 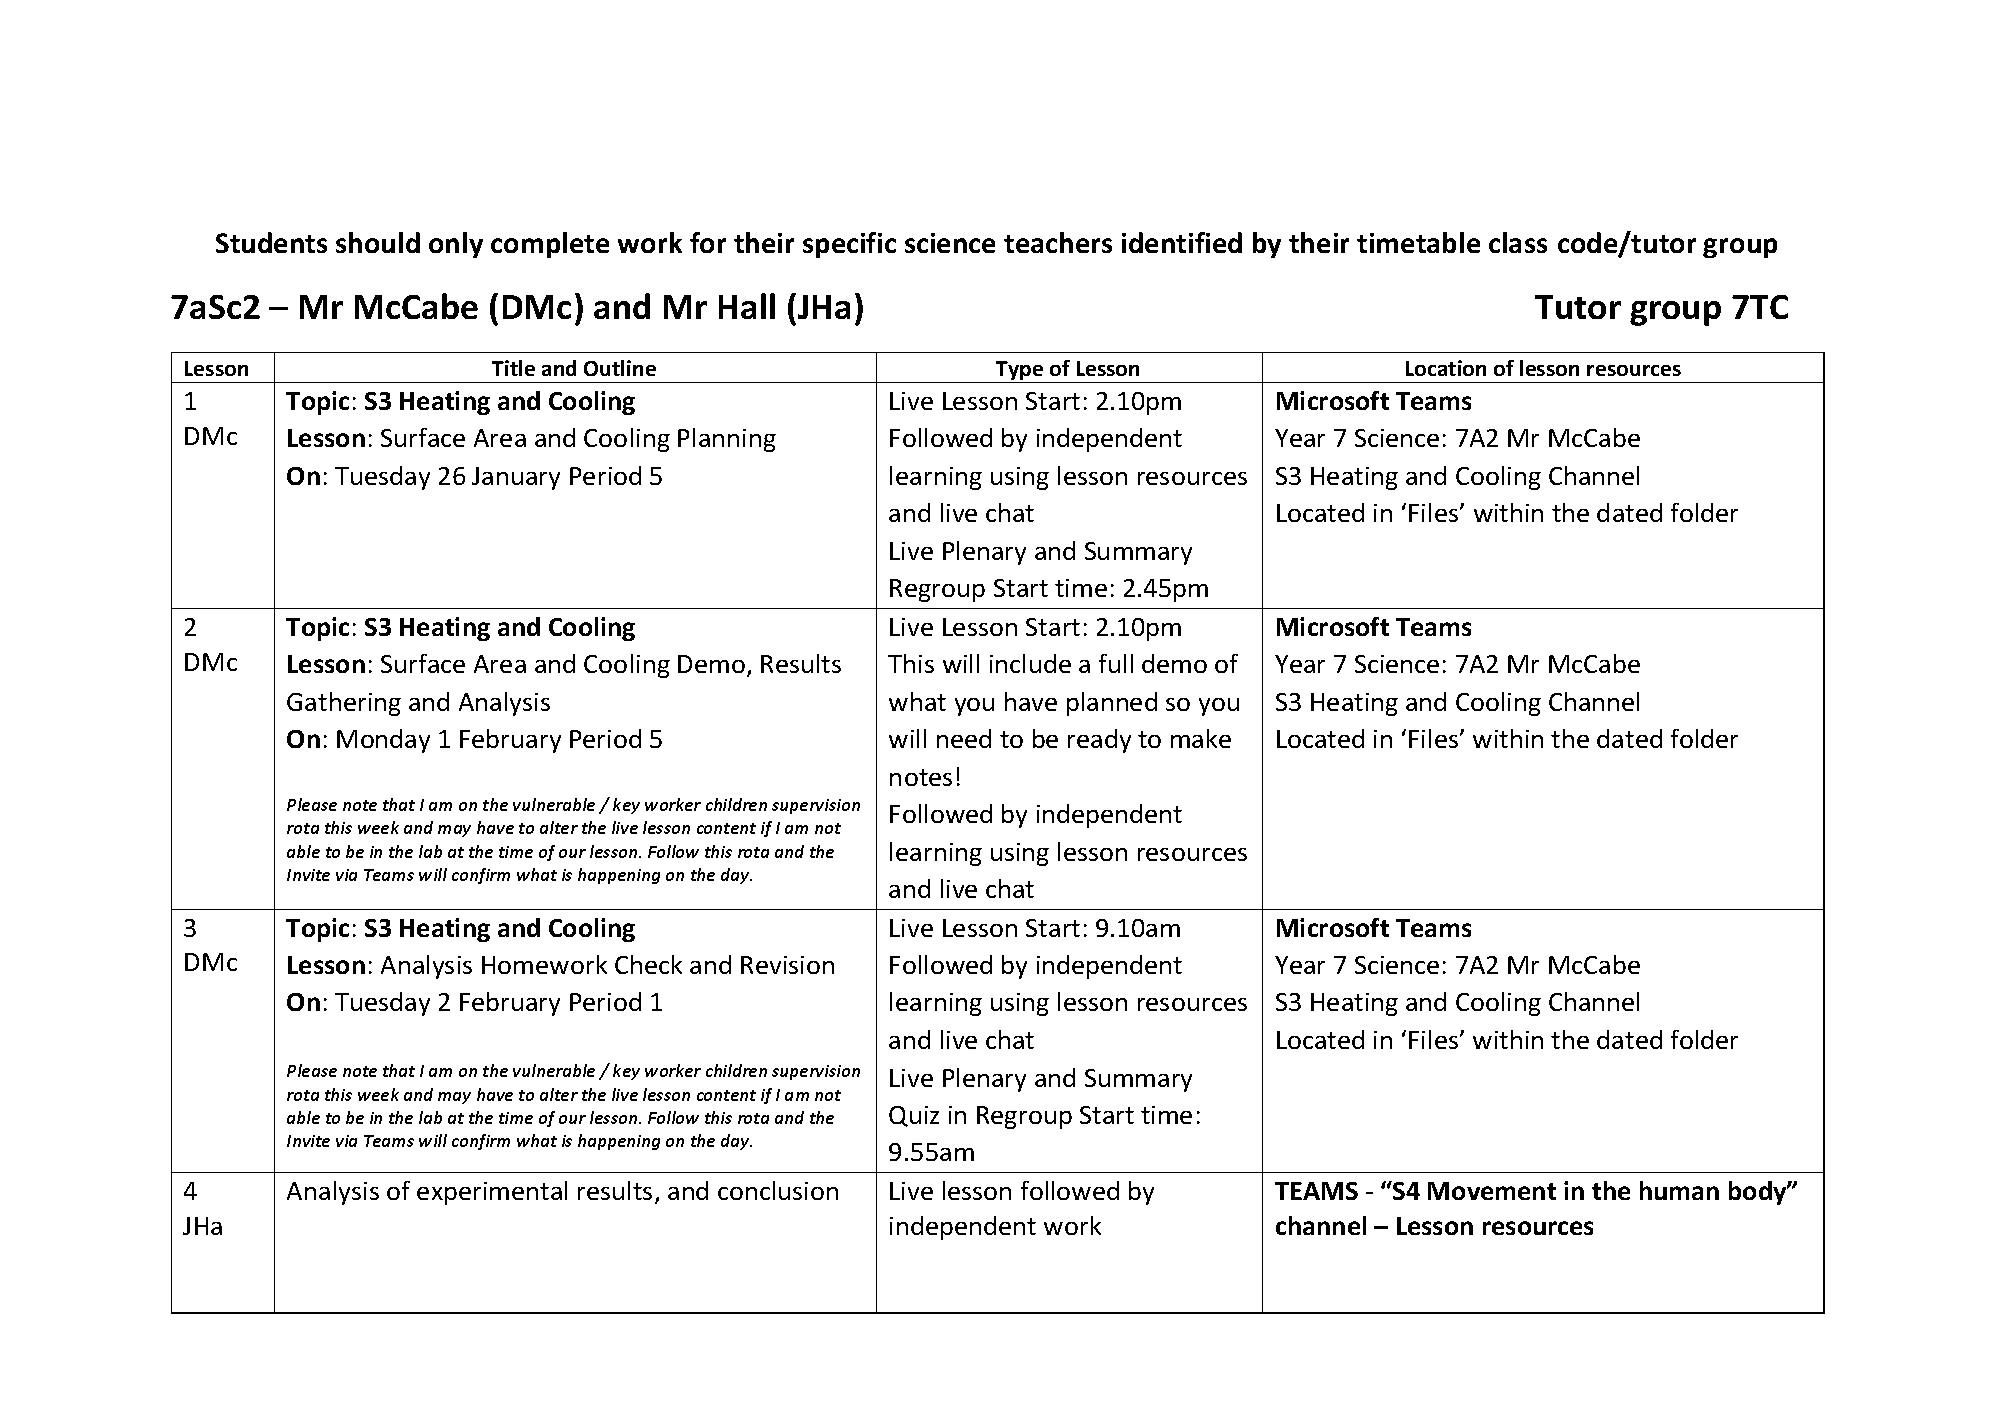 I want to click on teachers, so click(x=1058, y=242).
